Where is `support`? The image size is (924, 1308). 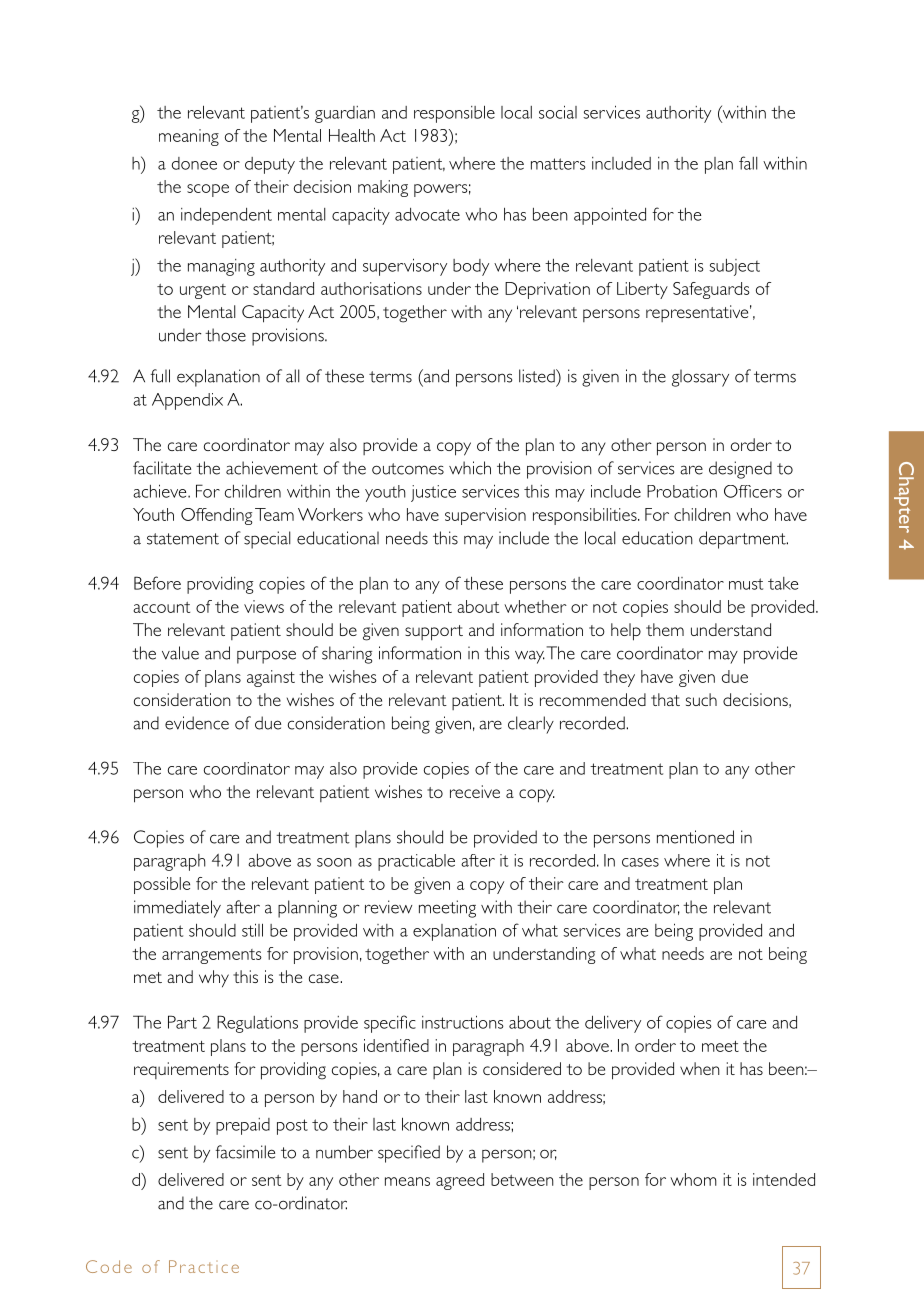
support is located at coordinates (434, 633).
